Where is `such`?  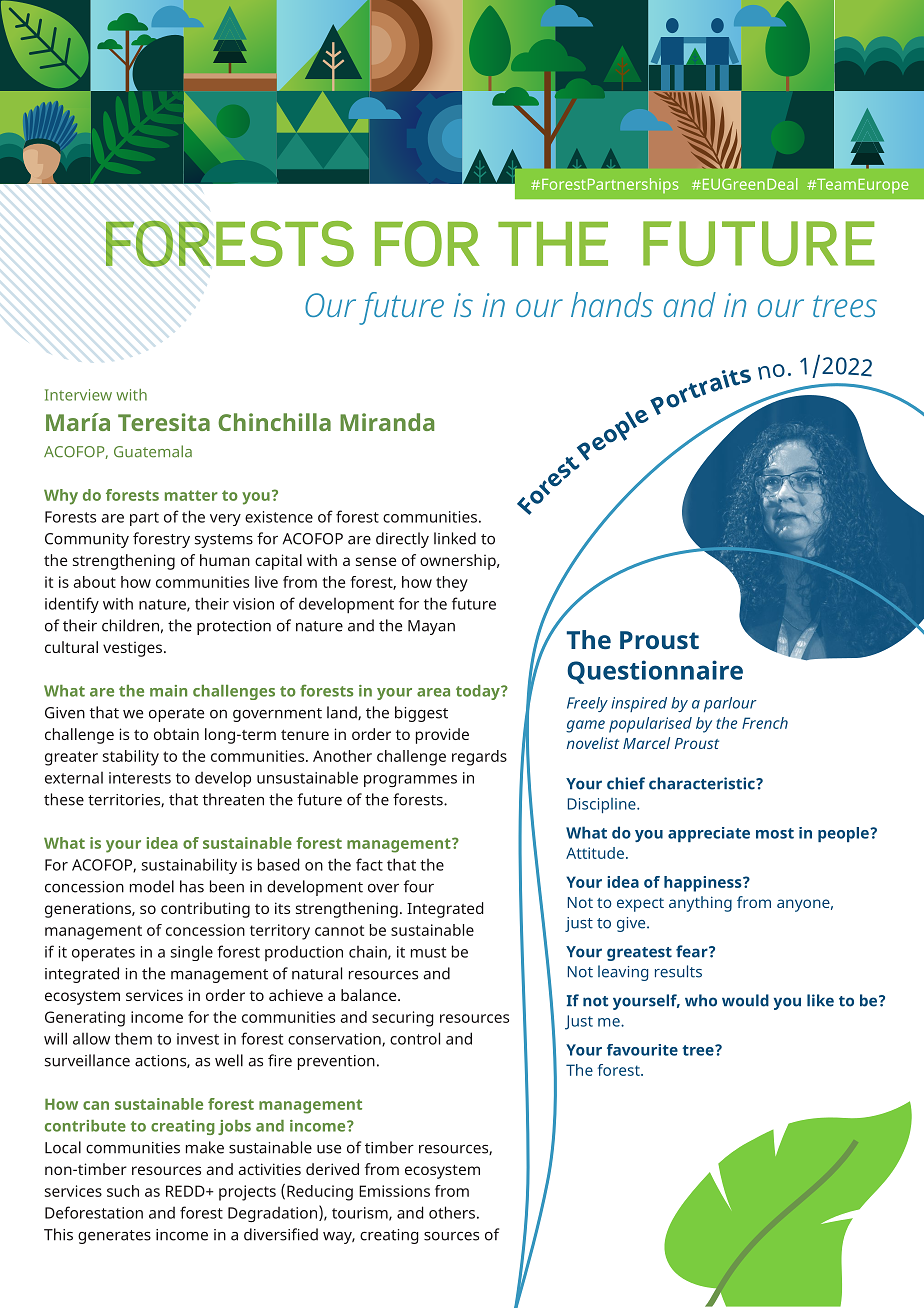
such is located at coordinates (123, 1191).
